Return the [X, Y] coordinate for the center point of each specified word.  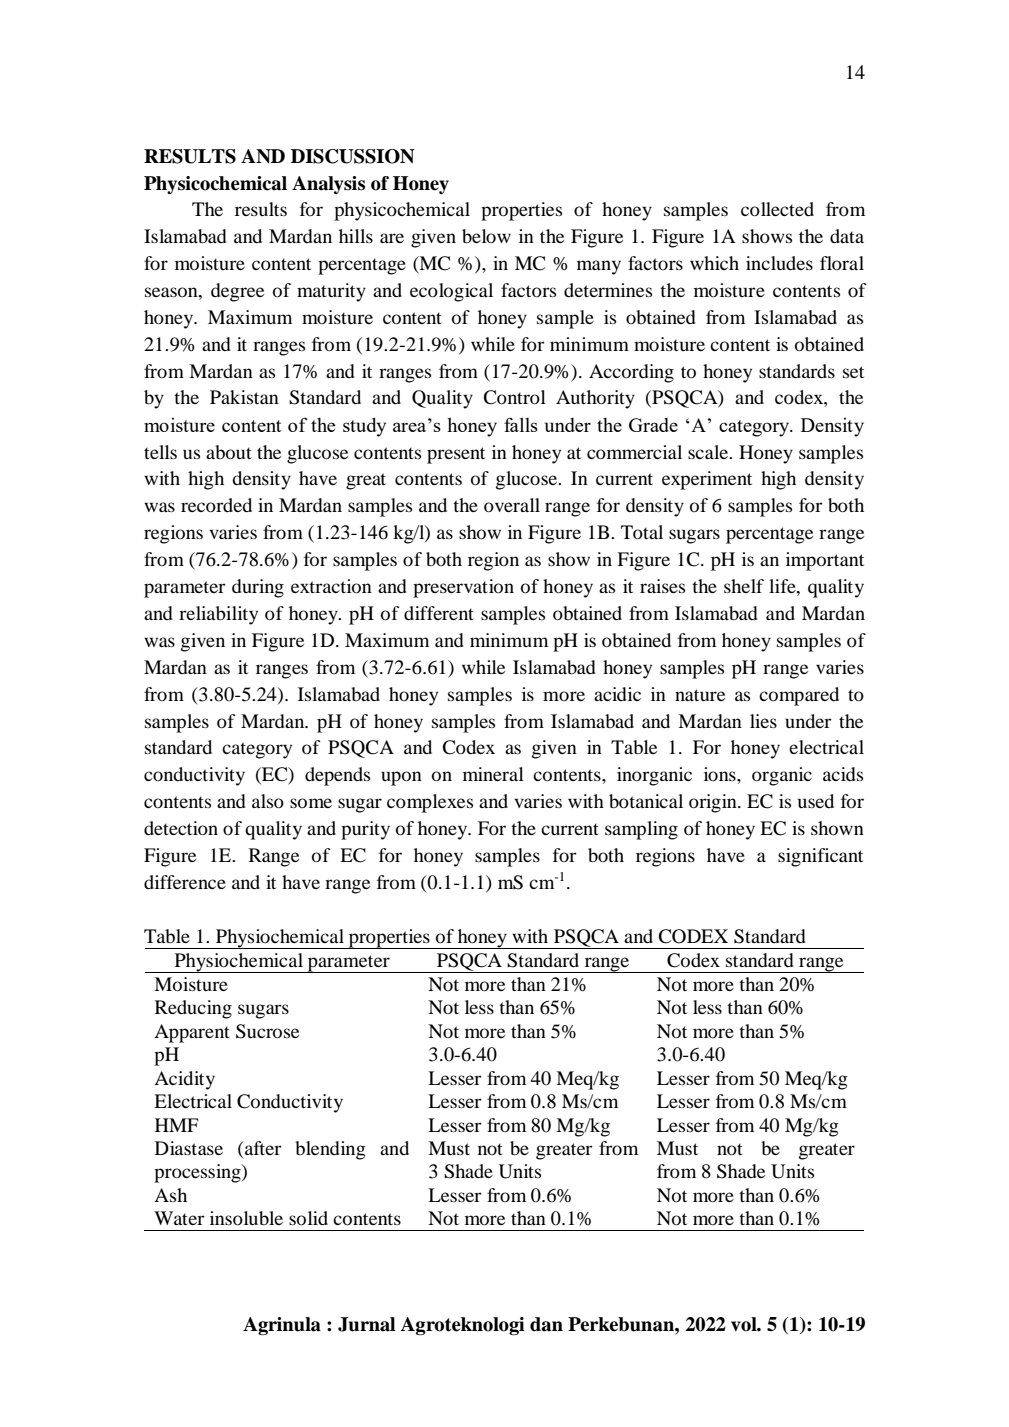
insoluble [246, 1218]
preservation [463, 588]
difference [185, 882]
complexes [430, 803]
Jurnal [367, 1324]
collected [777, 209]
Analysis [328, 185]
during [258, 588]
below [486, 236]
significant [820, 857]
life [783, 587]
